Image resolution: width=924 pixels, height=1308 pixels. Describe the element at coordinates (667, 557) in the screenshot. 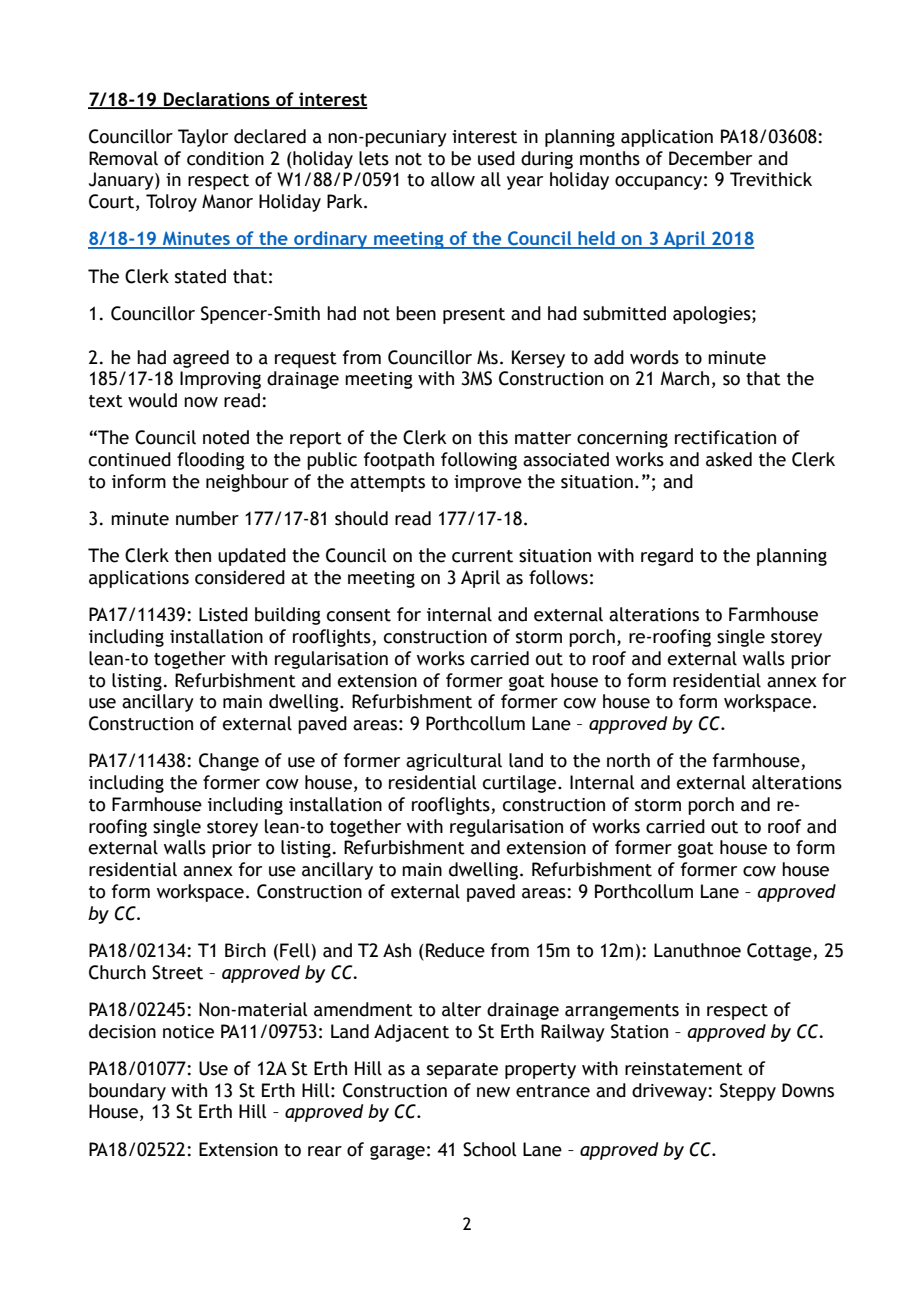

I see `regard` at that location.
